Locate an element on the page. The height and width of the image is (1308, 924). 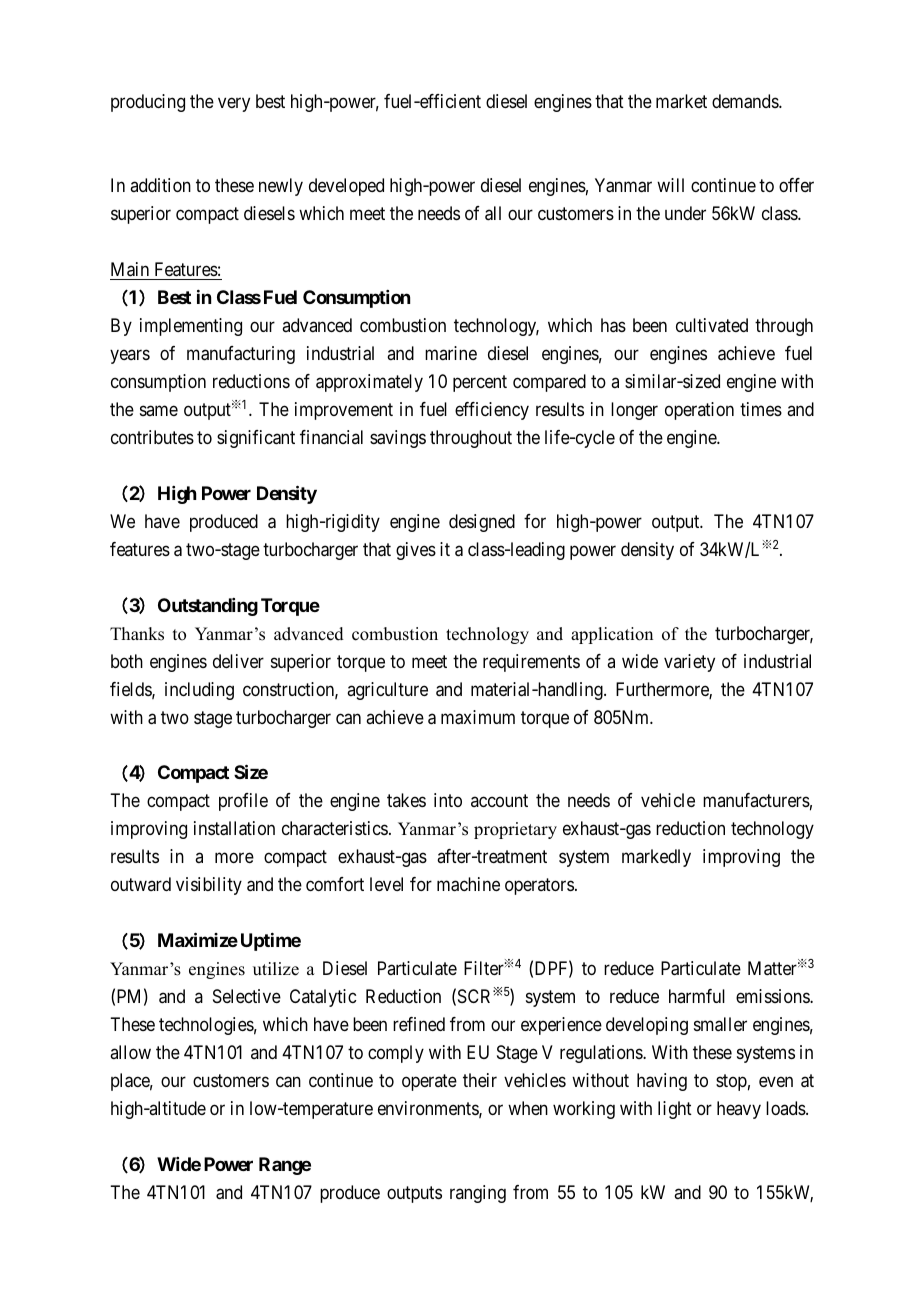
heavy is located at coordinates (739, 1110).
